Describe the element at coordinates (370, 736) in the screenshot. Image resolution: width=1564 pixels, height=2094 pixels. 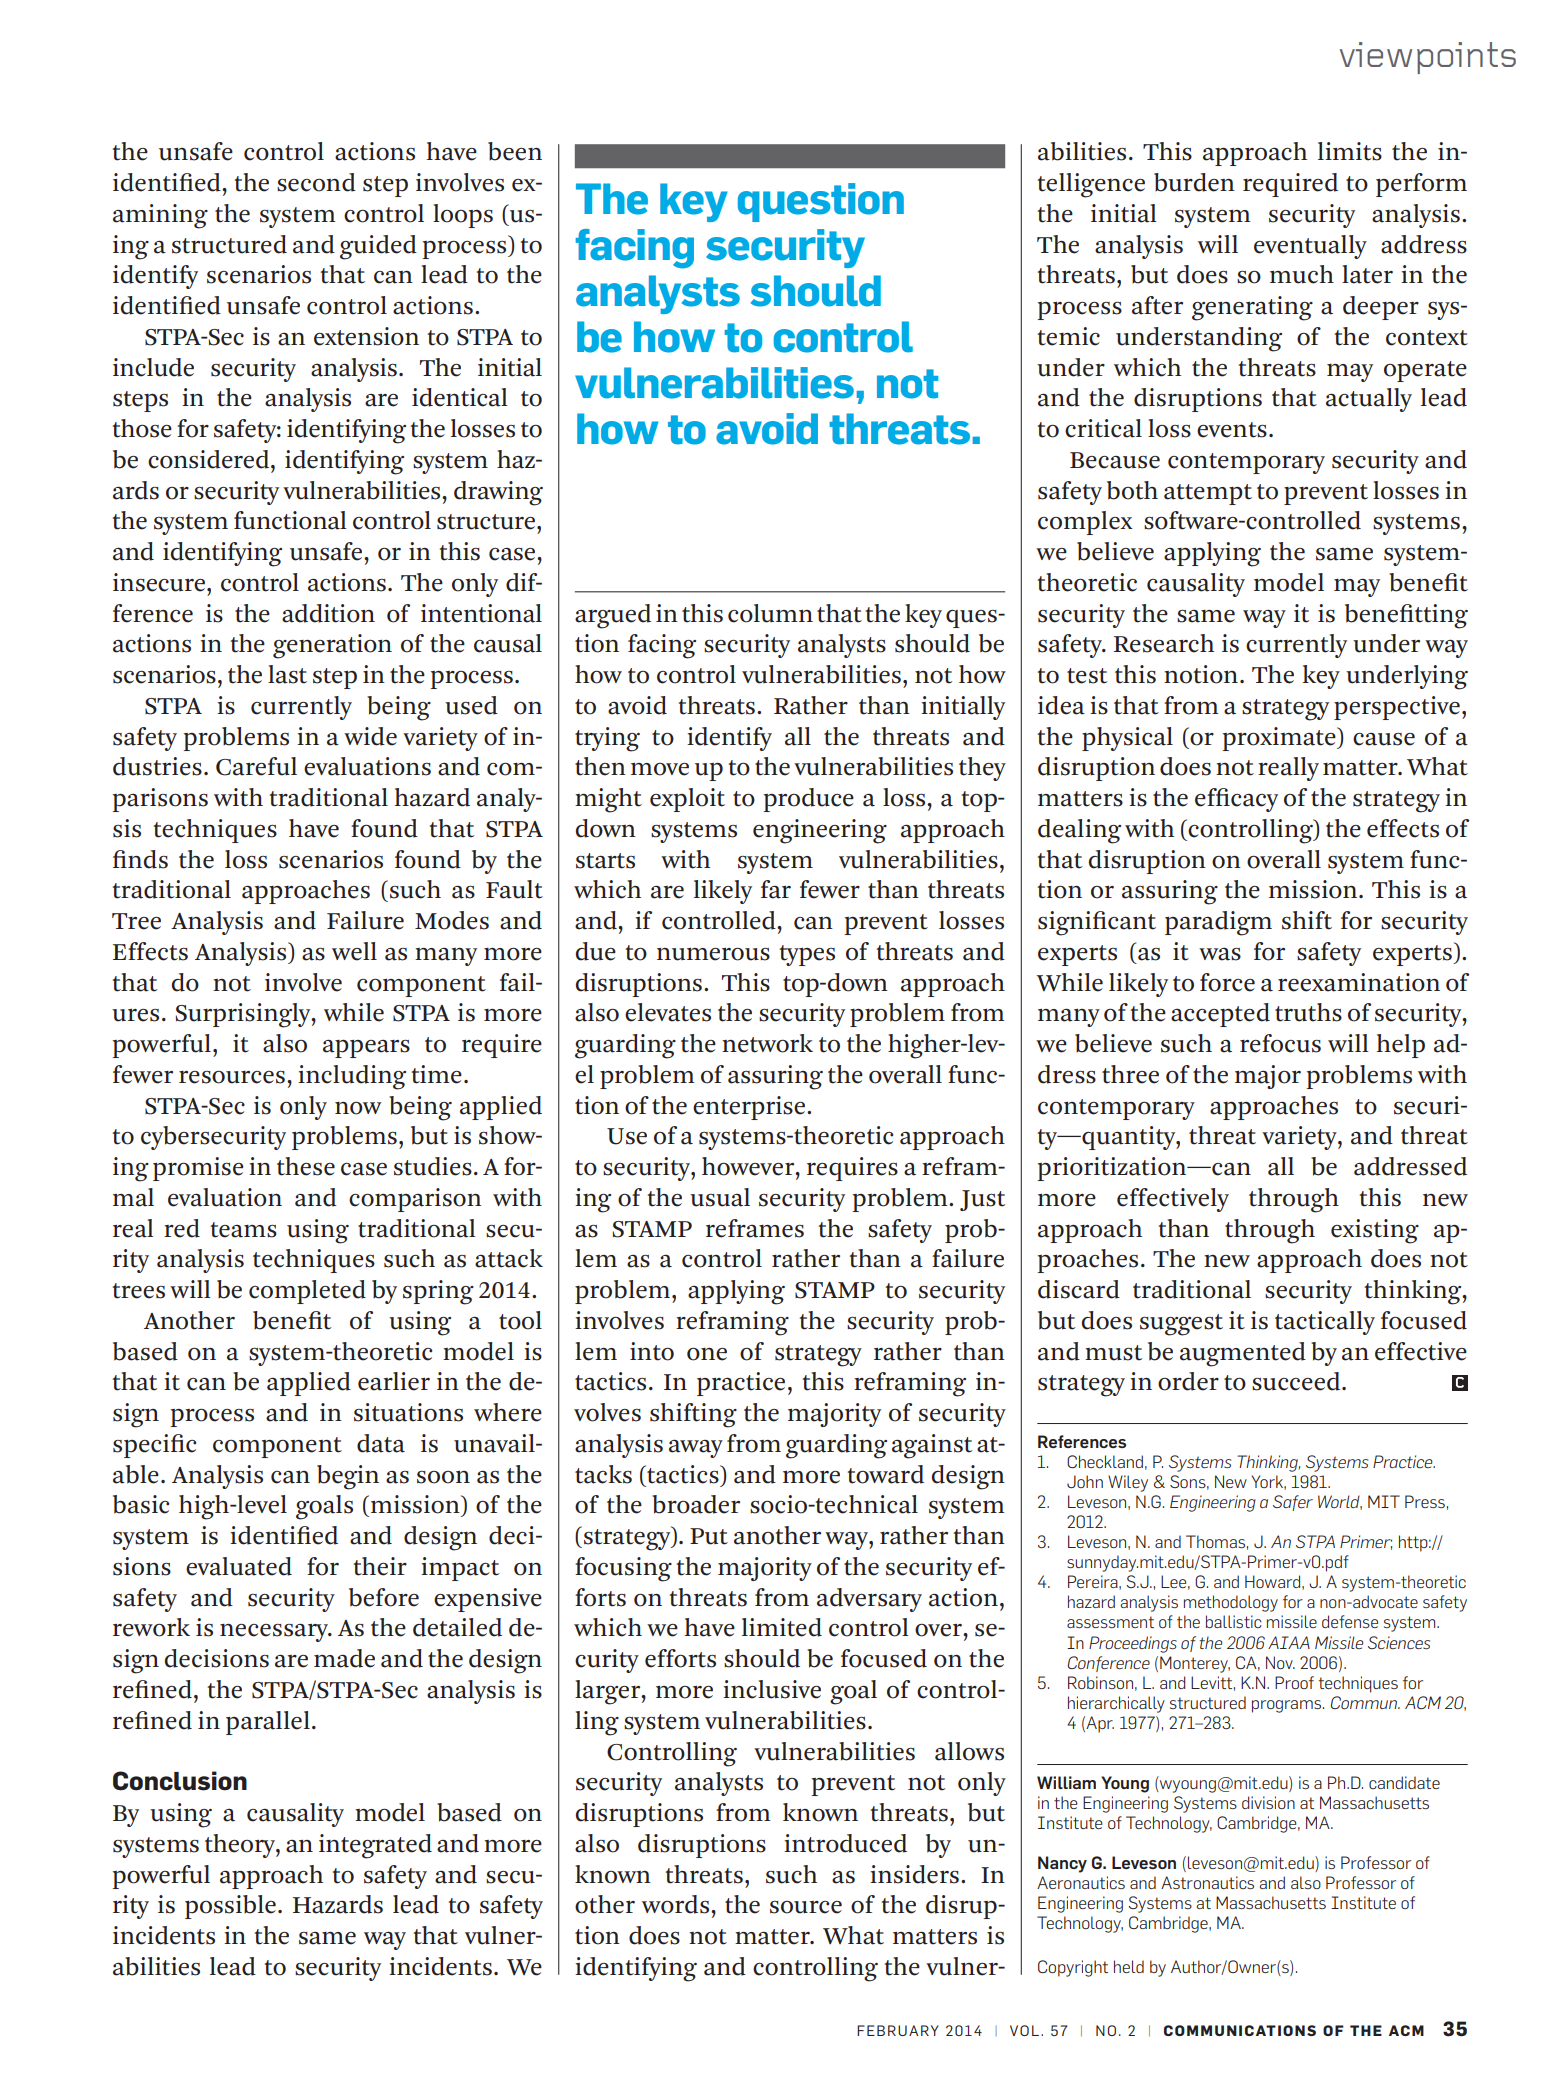
I see `wide` at that location.
